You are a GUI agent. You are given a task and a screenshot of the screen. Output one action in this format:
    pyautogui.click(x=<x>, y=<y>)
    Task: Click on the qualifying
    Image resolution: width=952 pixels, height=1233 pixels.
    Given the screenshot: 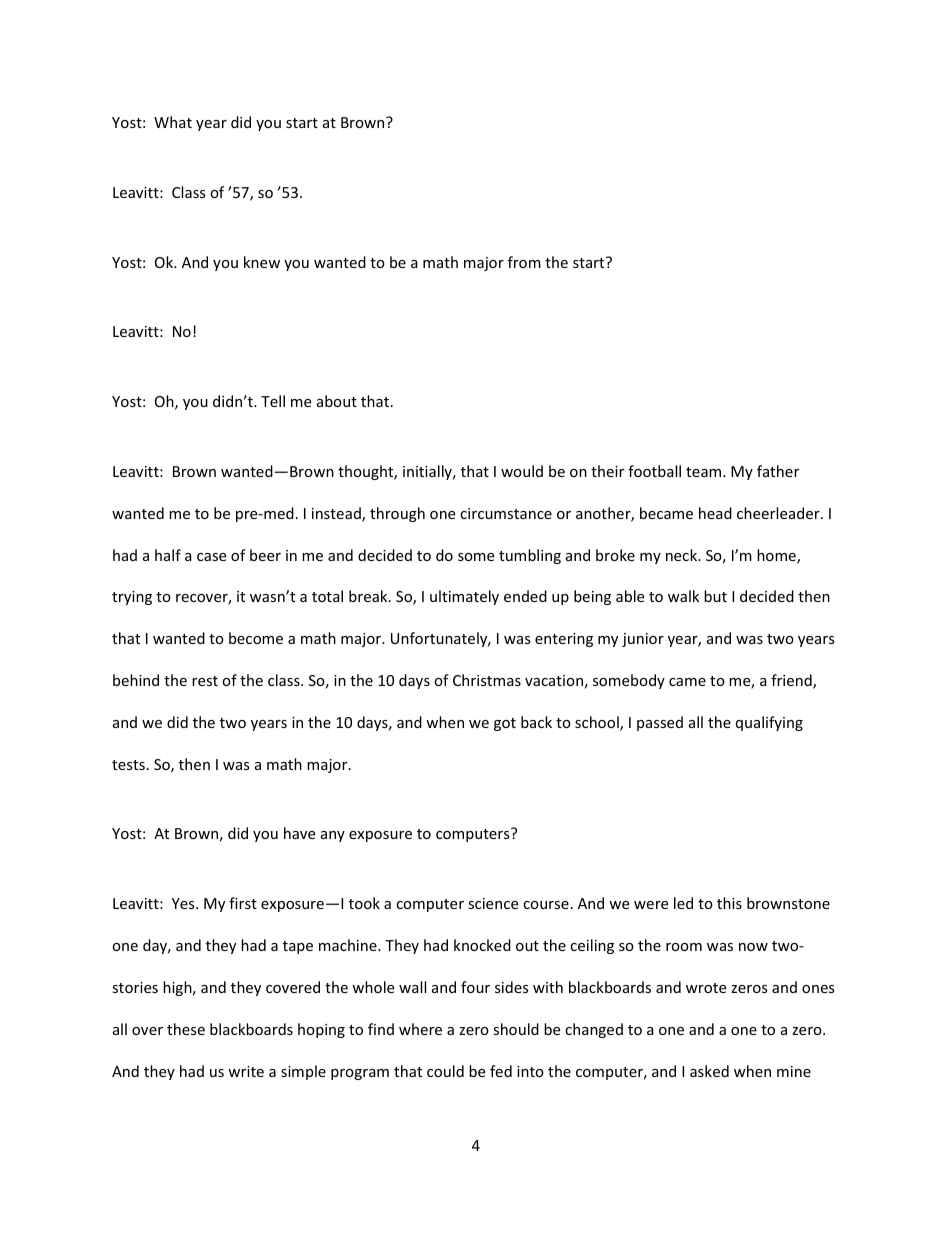 What is the action you would take?
    pyautogui.click(x=769, y=723)
